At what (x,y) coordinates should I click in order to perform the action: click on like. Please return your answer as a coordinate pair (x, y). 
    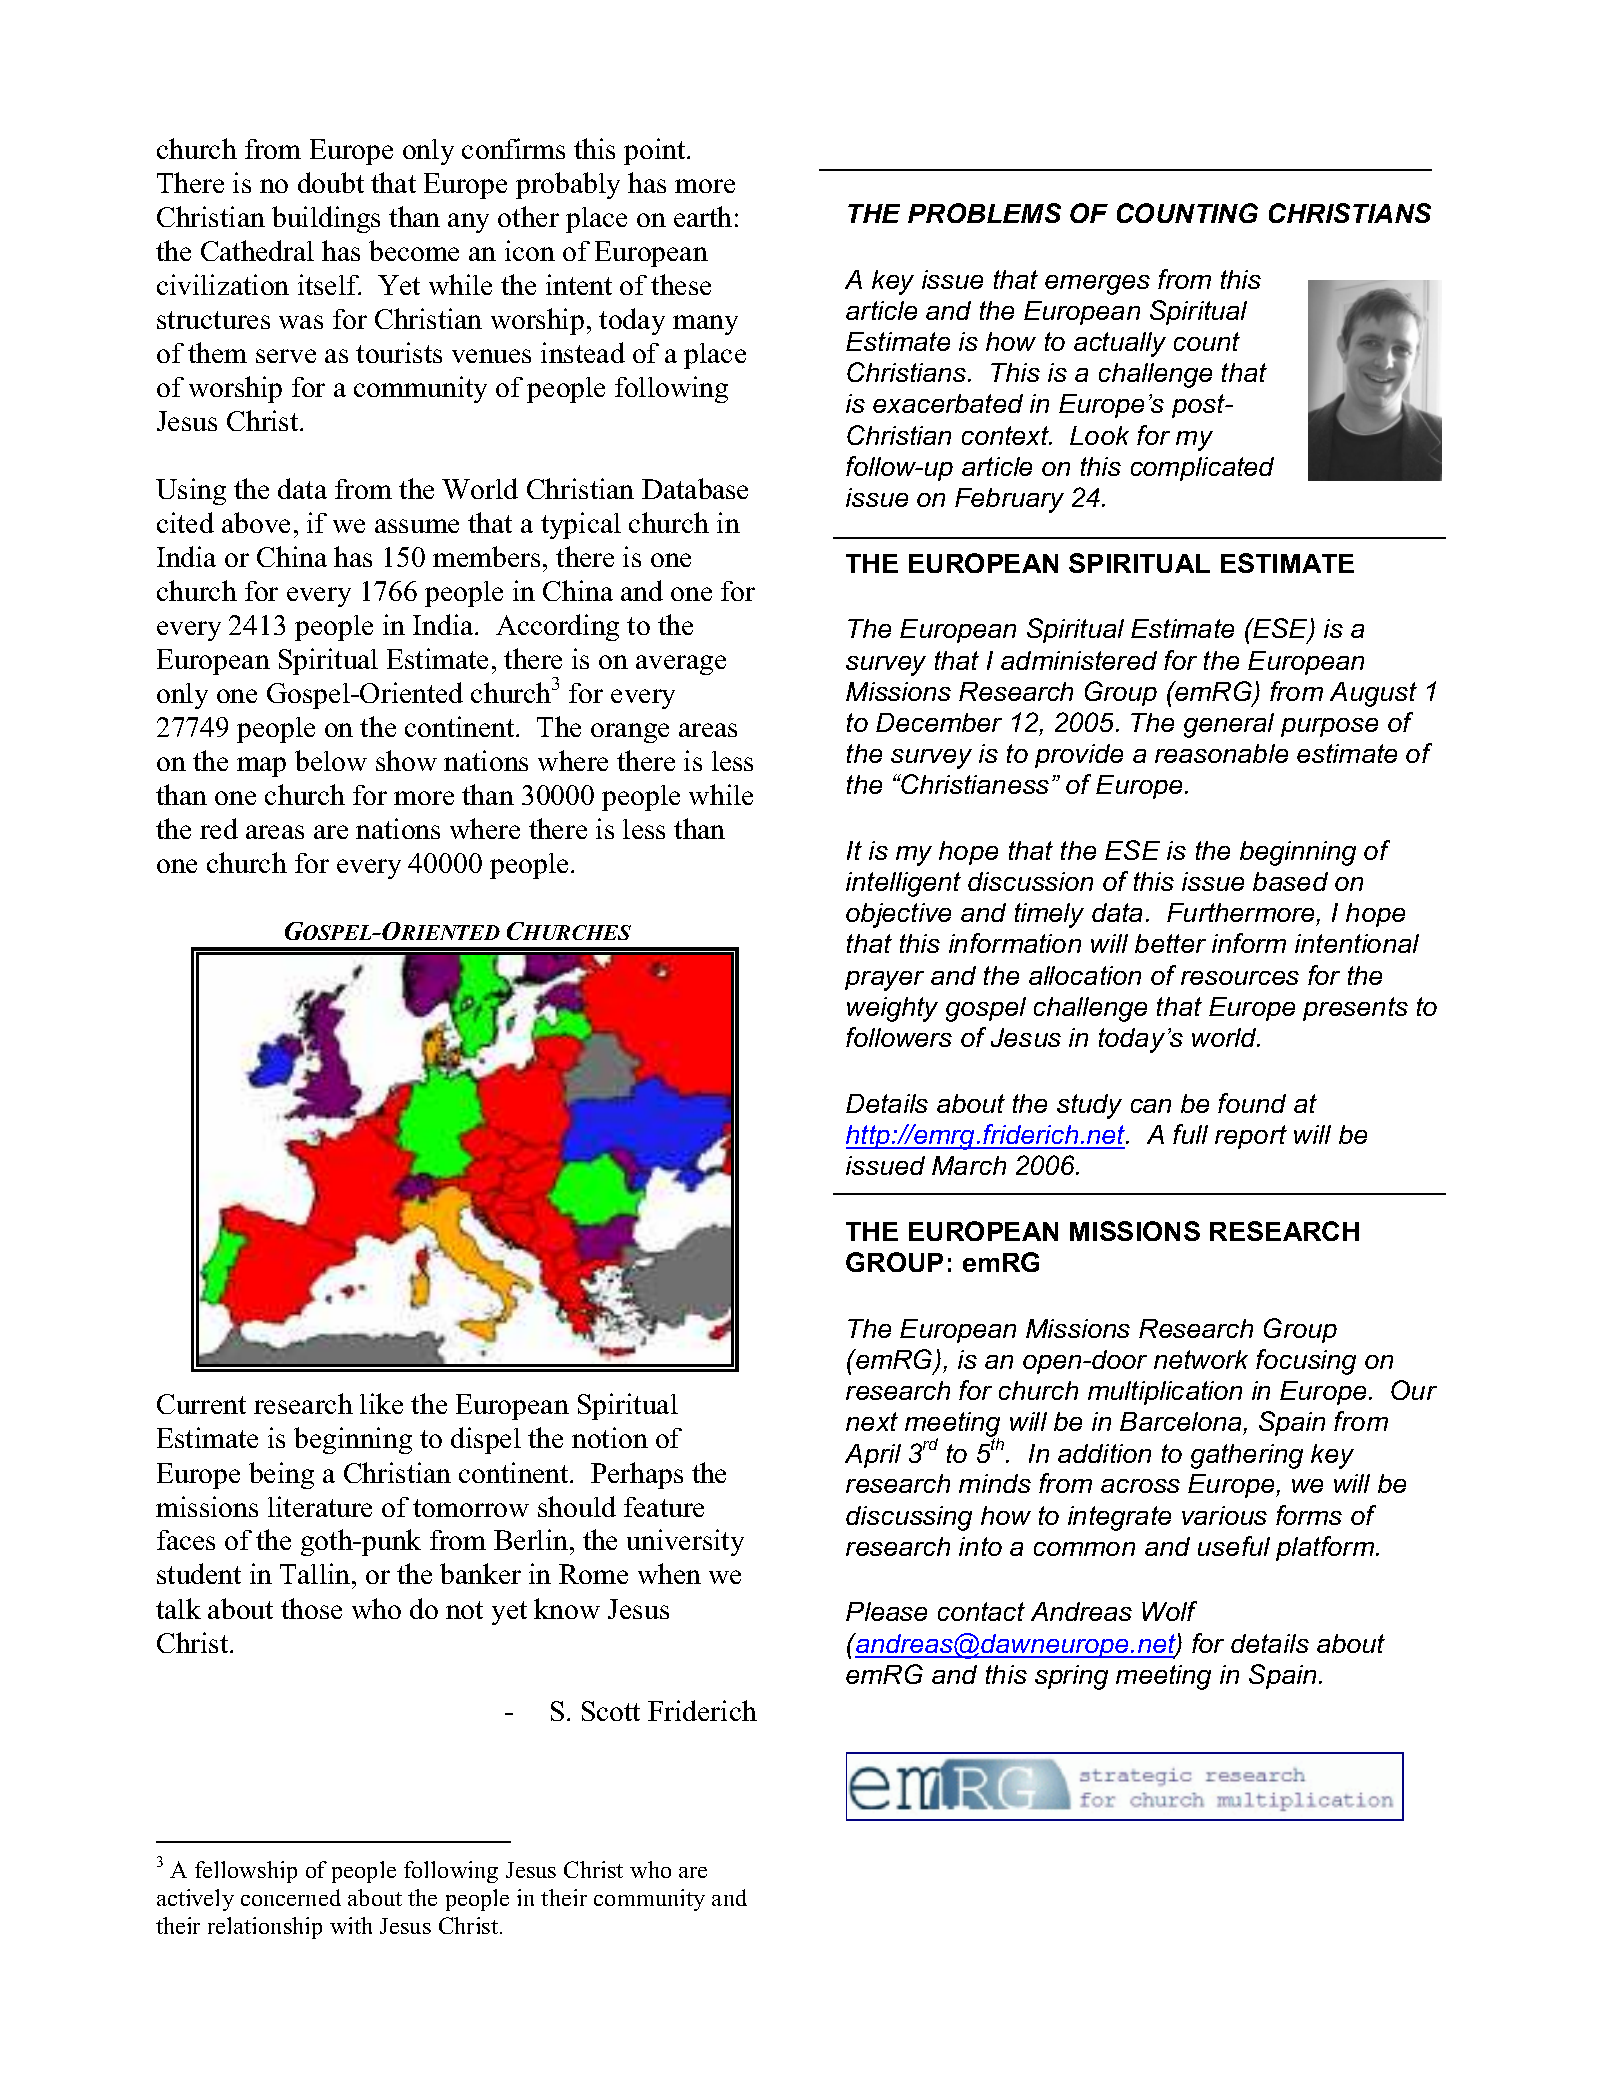
    Looking at the image, I should click on (381, 1403).
